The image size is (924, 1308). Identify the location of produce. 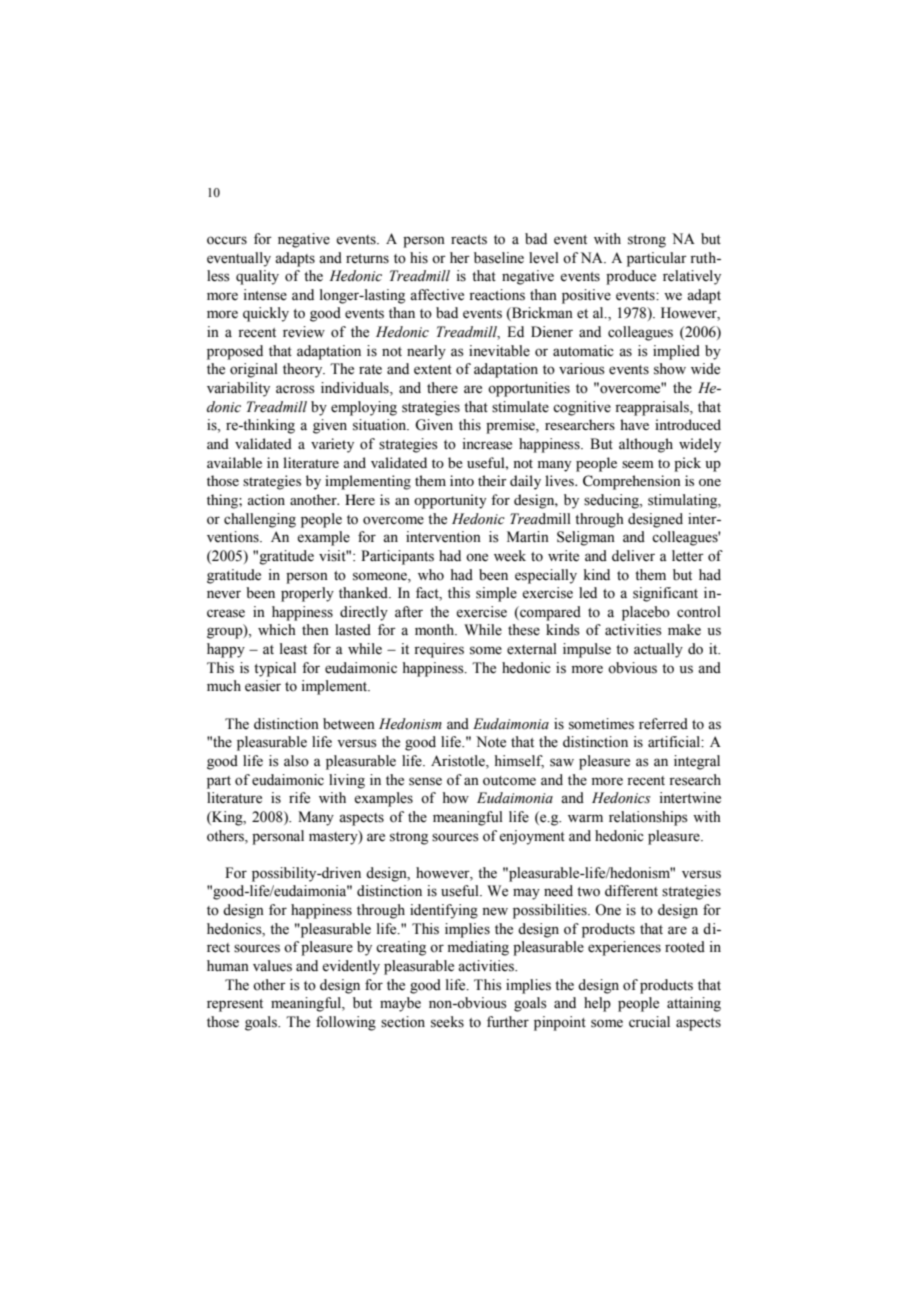
(631, 277).
